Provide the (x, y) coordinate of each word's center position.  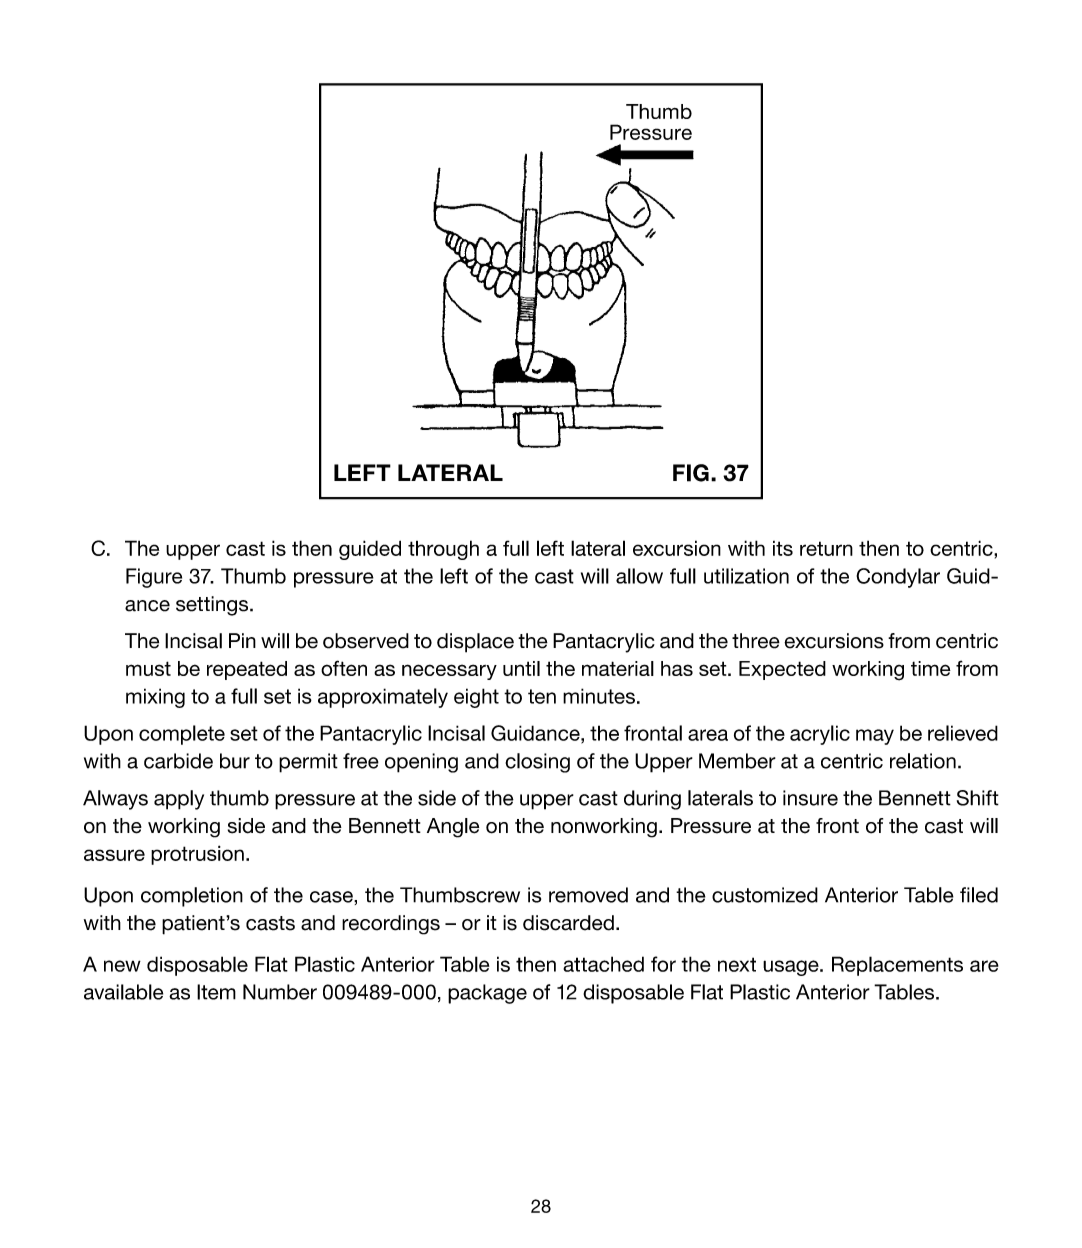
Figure (154, 578)
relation (923, 761)
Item (216, 992)
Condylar (898, 578)
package (487, 994)
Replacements (897, 966)
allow (639, 576)
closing (537, 763)
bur (235, 761)
